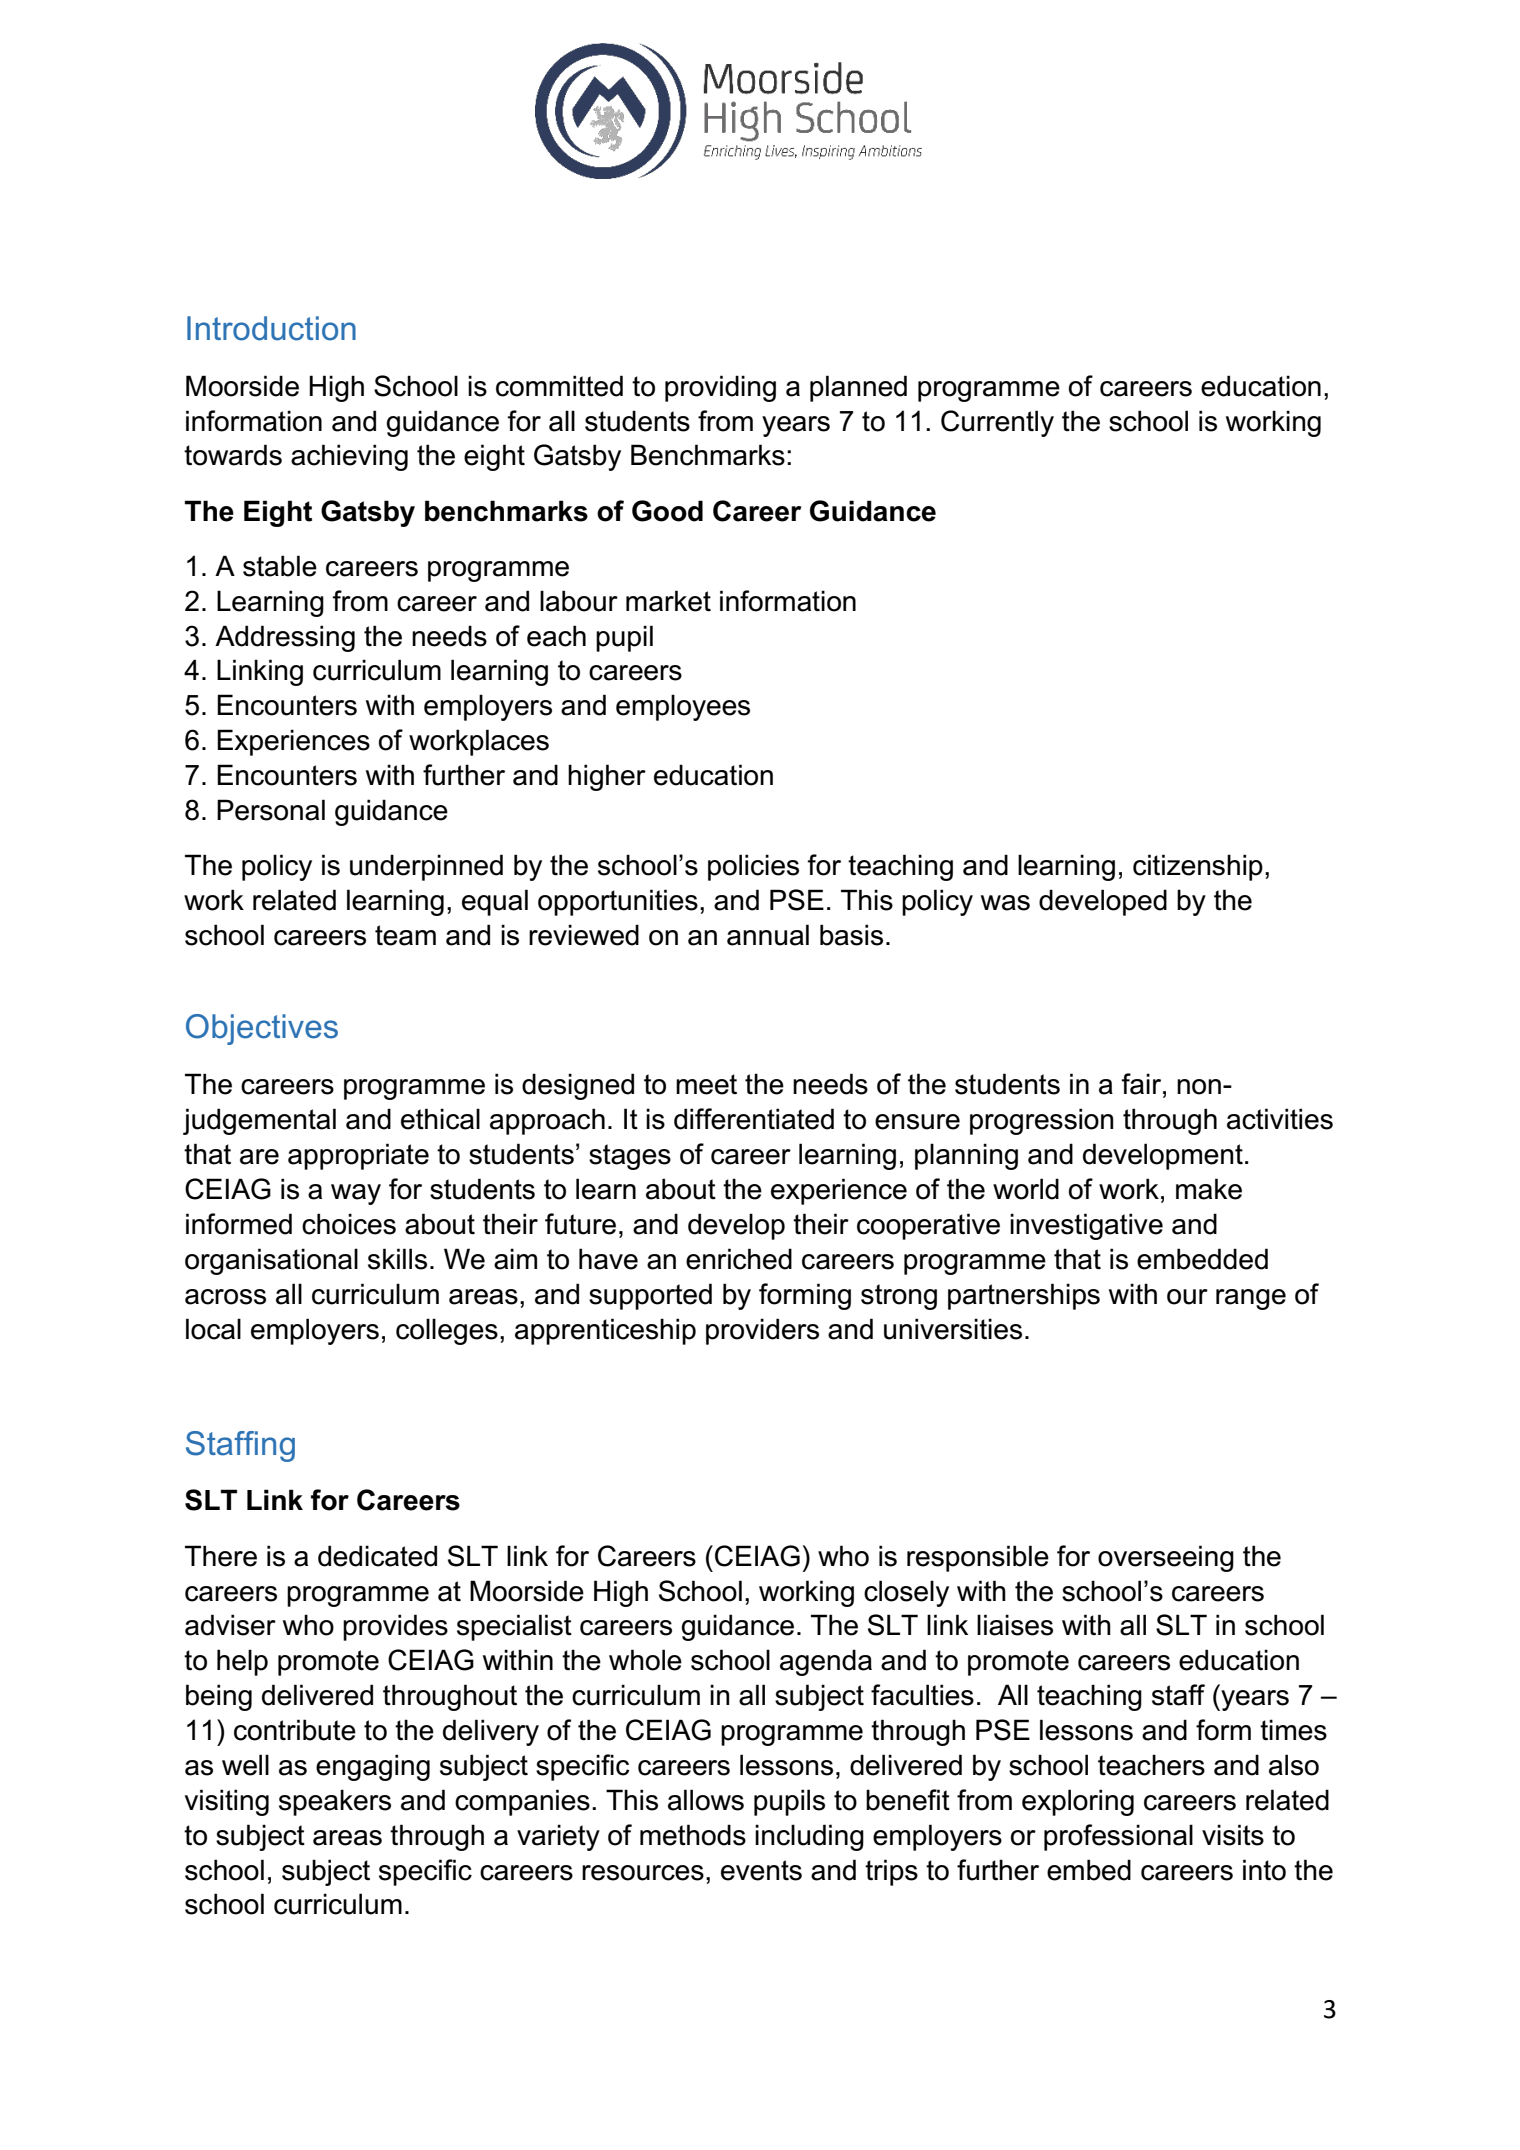  What do you see at coordinates (683, 707) in the screenshot?
I see `employees` at bounding box center [683, 707].
